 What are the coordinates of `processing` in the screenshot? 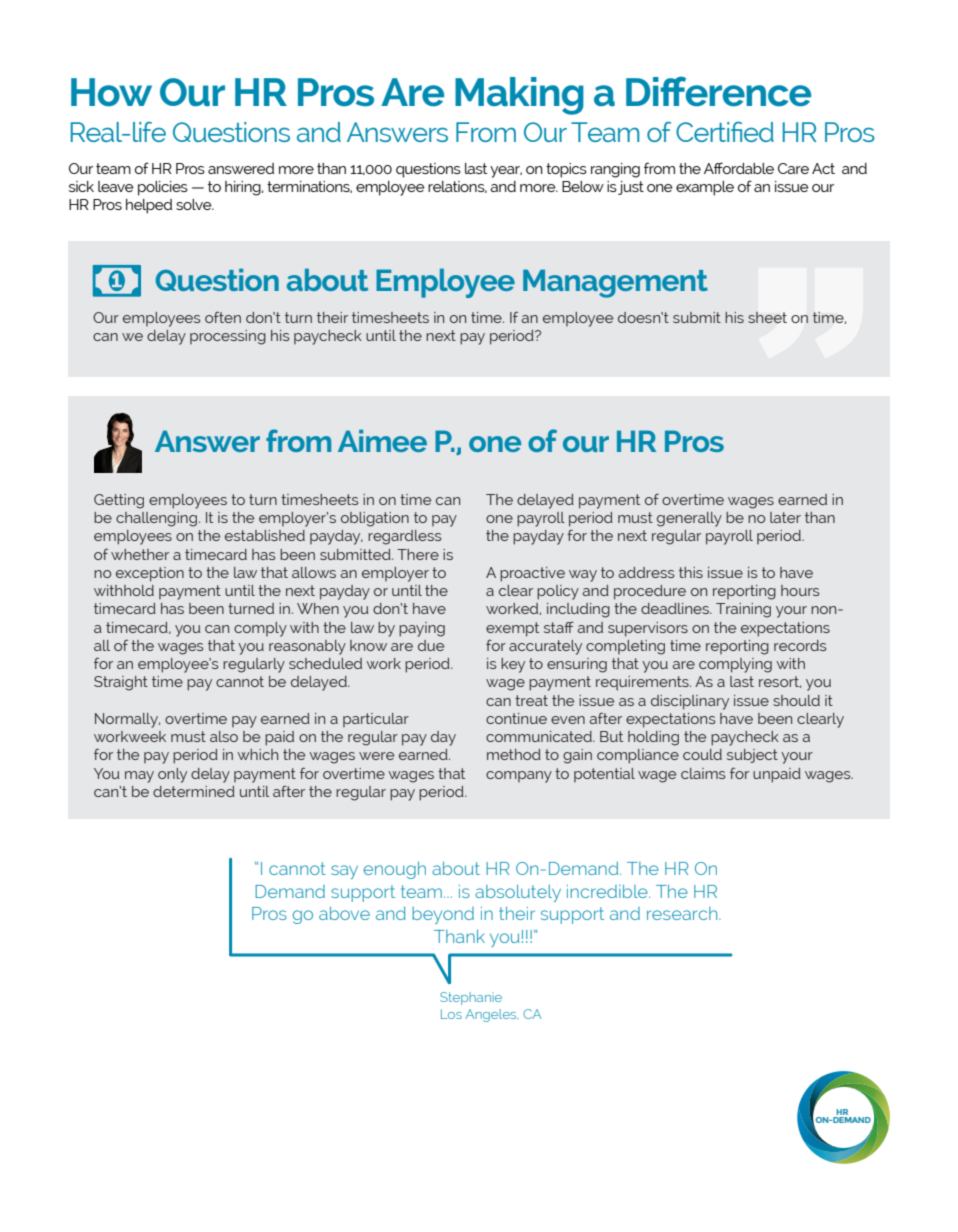 It's located at (228, 337).
